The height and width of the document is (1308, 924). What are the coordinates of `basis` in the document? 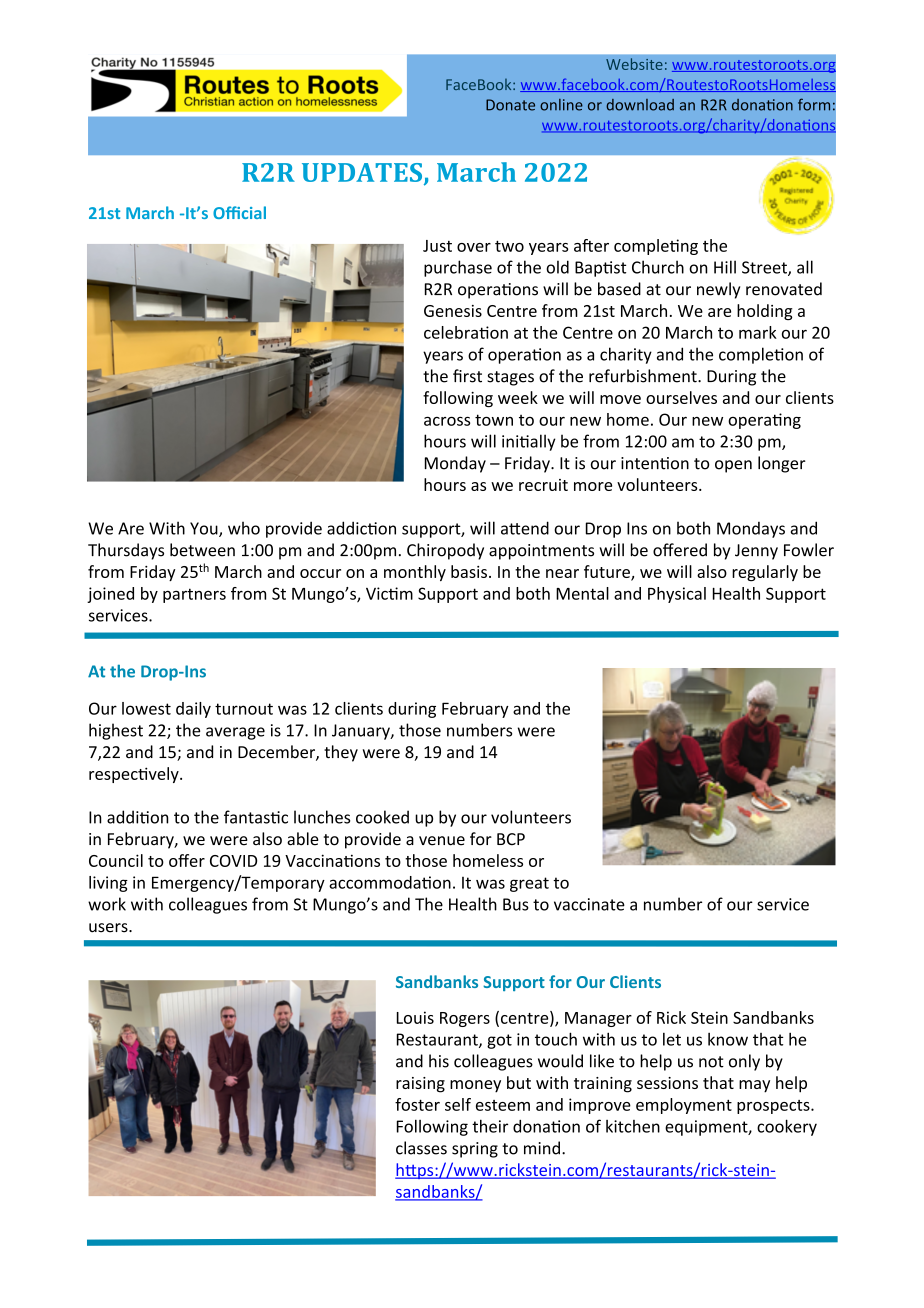 It's located at (469, 571).
